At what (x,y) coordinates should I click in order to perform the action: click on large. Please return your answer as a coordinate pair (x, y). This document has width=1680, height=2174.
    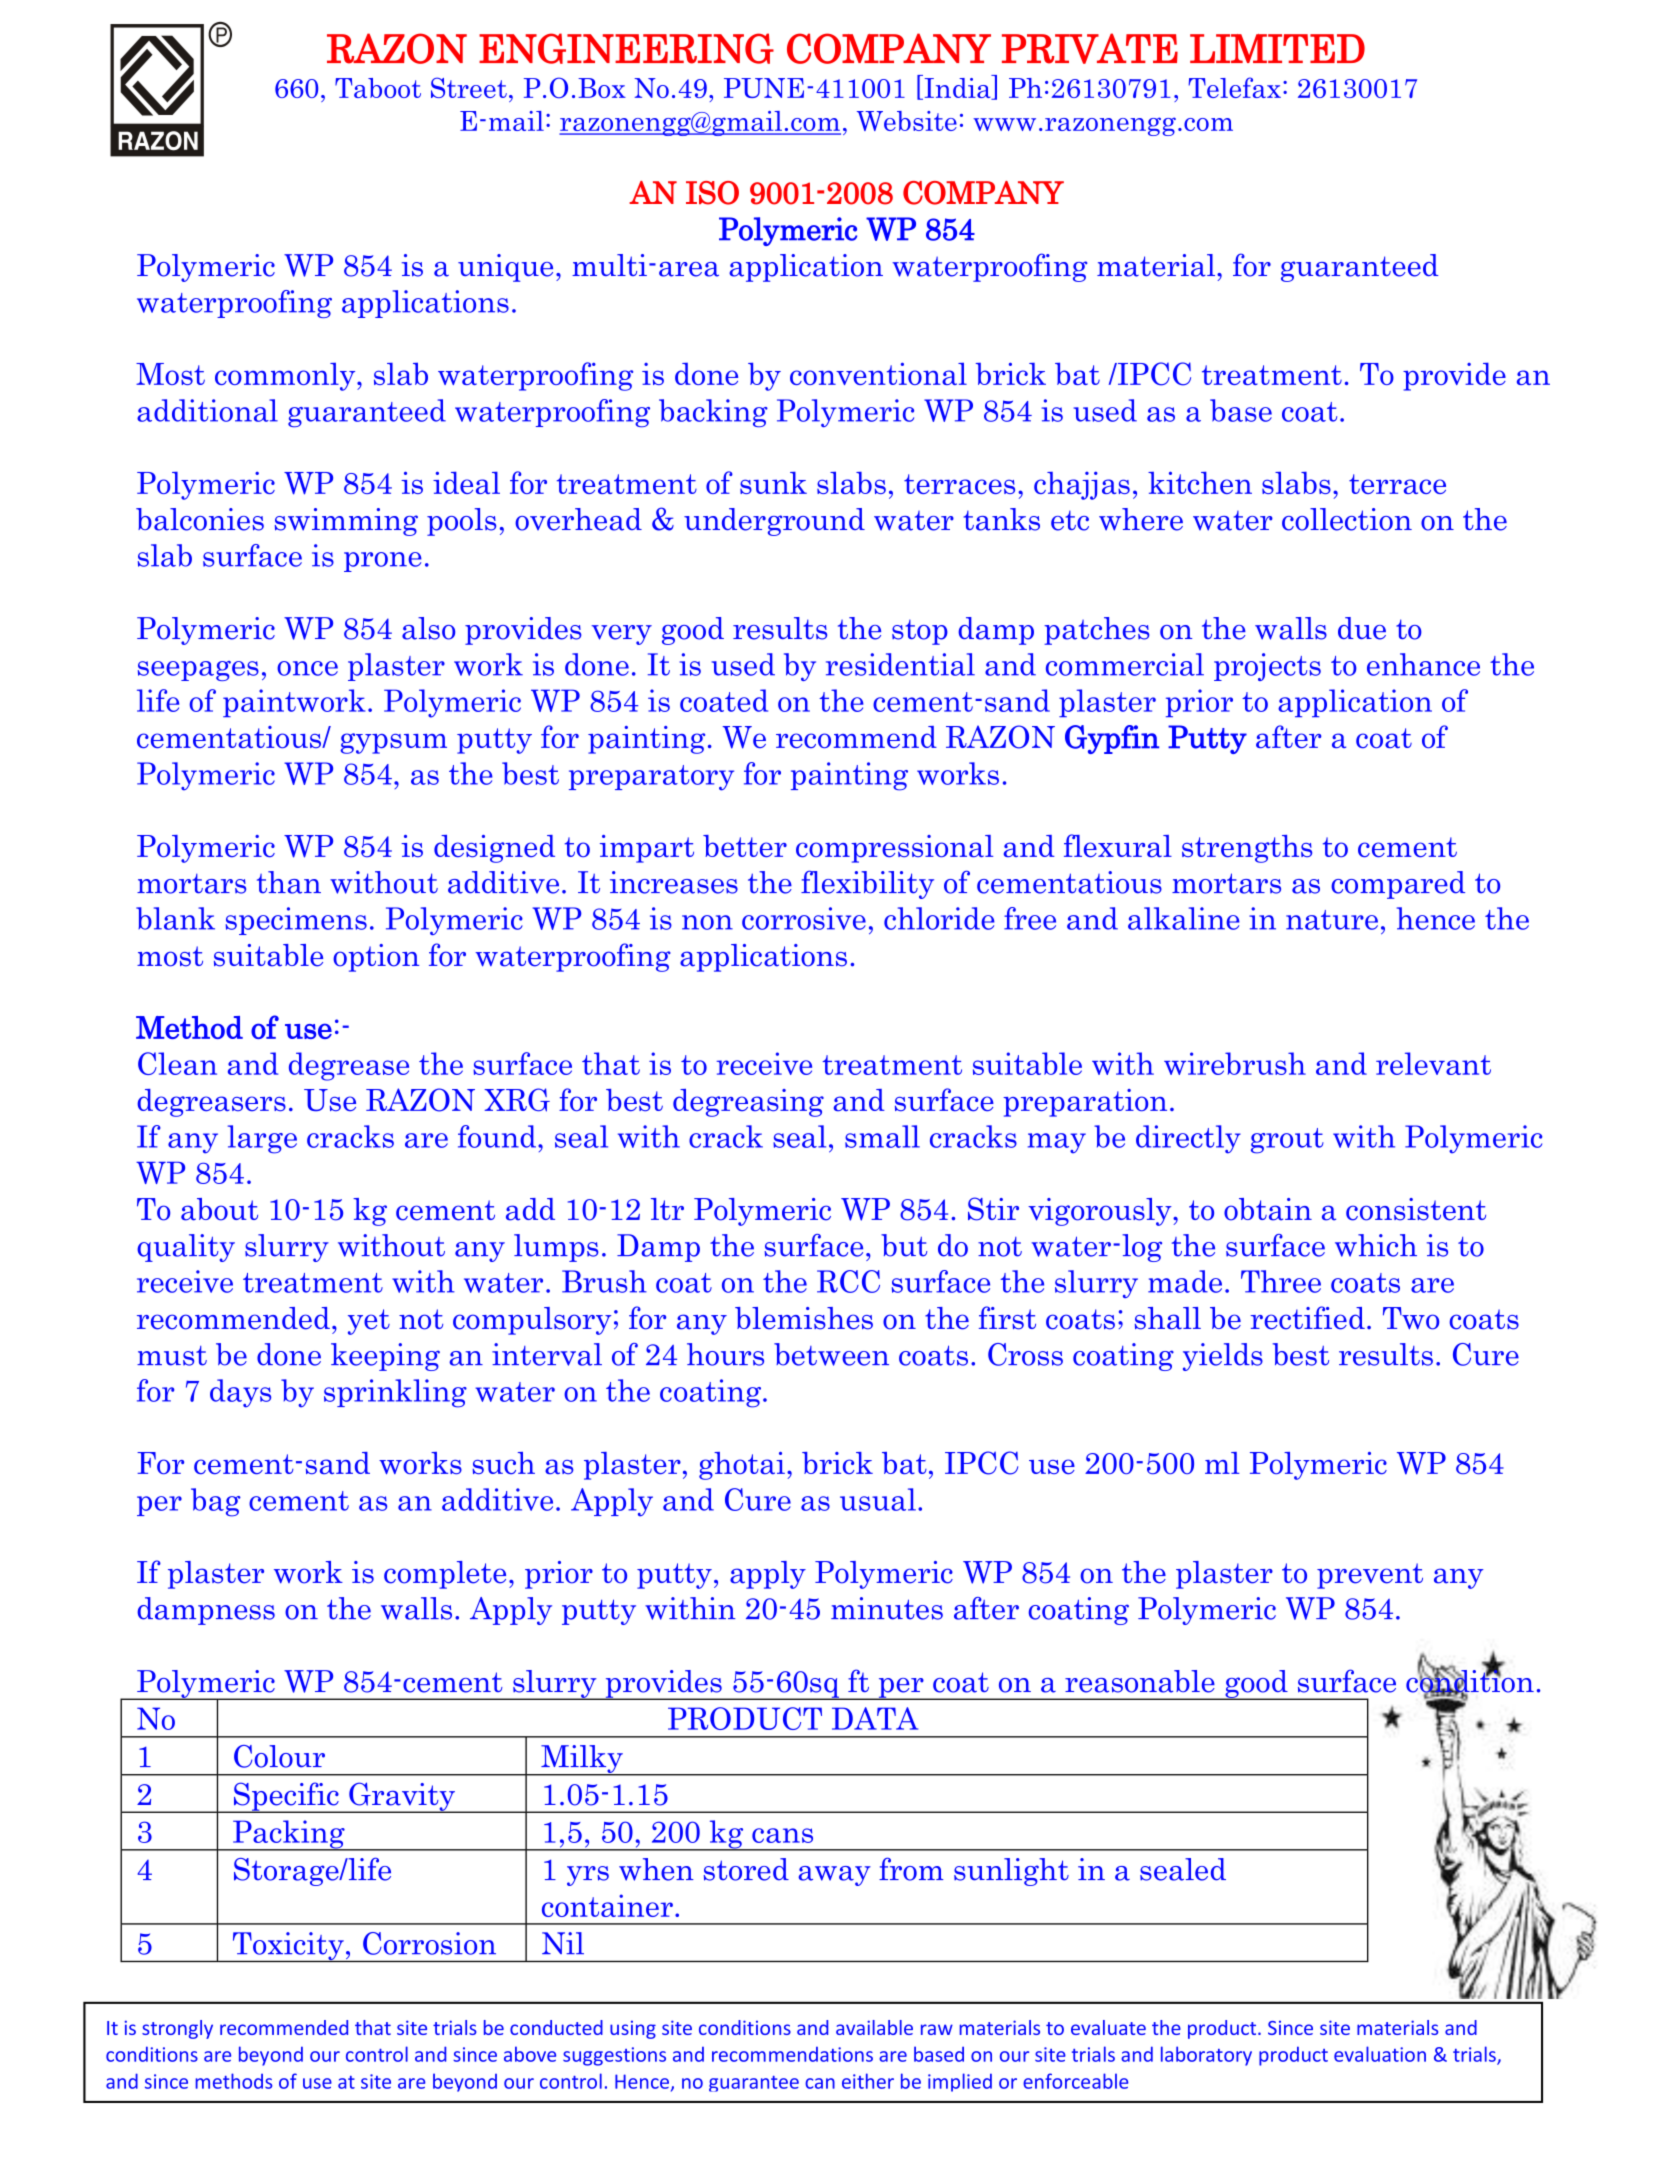
    Looking at the image, I should click on (262, 1139).
